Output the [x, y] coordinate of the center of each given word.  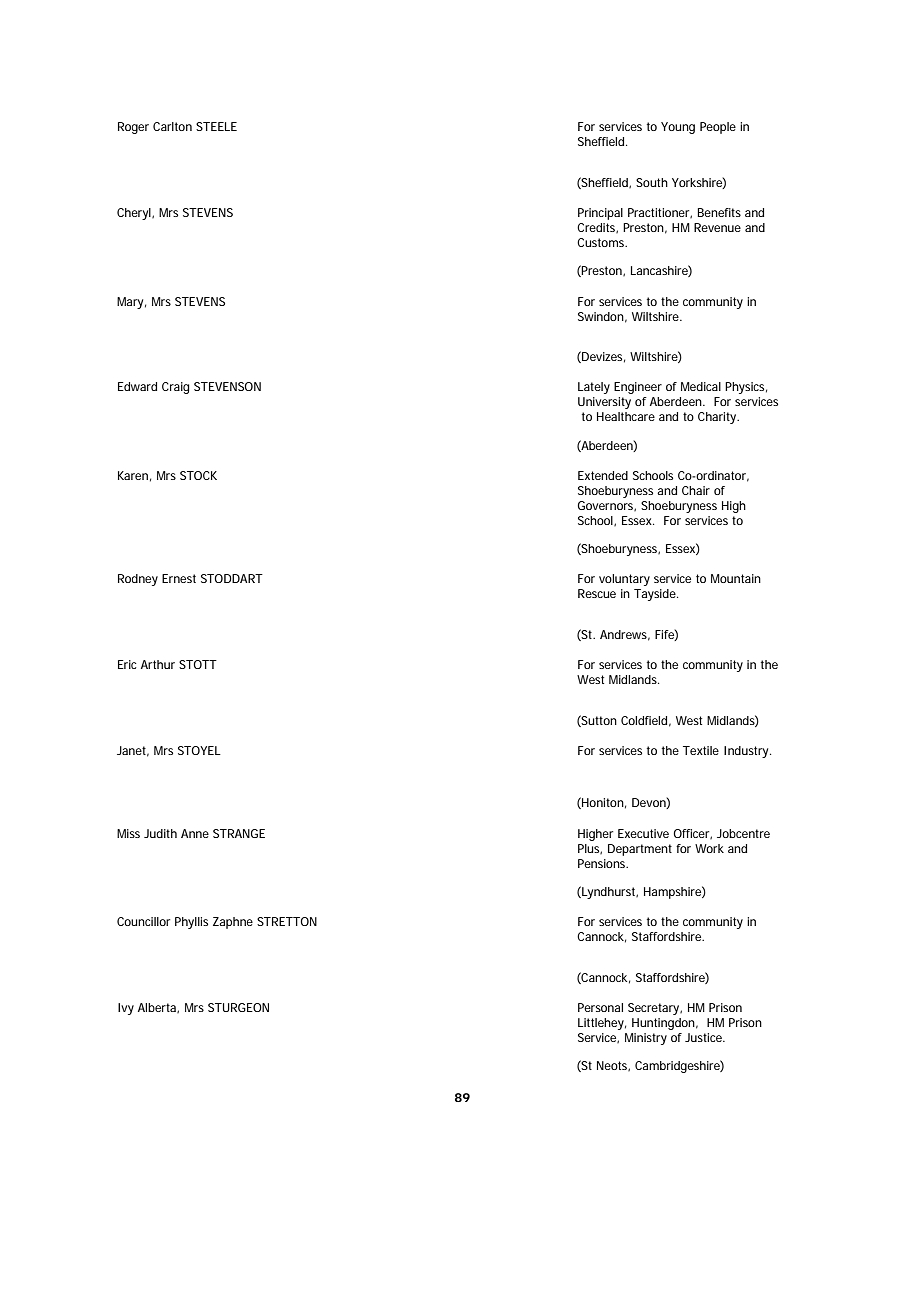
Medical [701, 386]
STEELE [216, 126]
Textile [701, 750]
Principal [600, 214]
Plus [590, 849]
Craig [176, 388]
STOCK [198, 475]
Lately [594, 388]
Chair [696, 490]
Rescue [597, 593]
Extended [603, 475]
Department [640, 850]
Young [678, 128]
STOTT [198, 664]
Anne [195, 833]
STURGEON [238, 1007]
